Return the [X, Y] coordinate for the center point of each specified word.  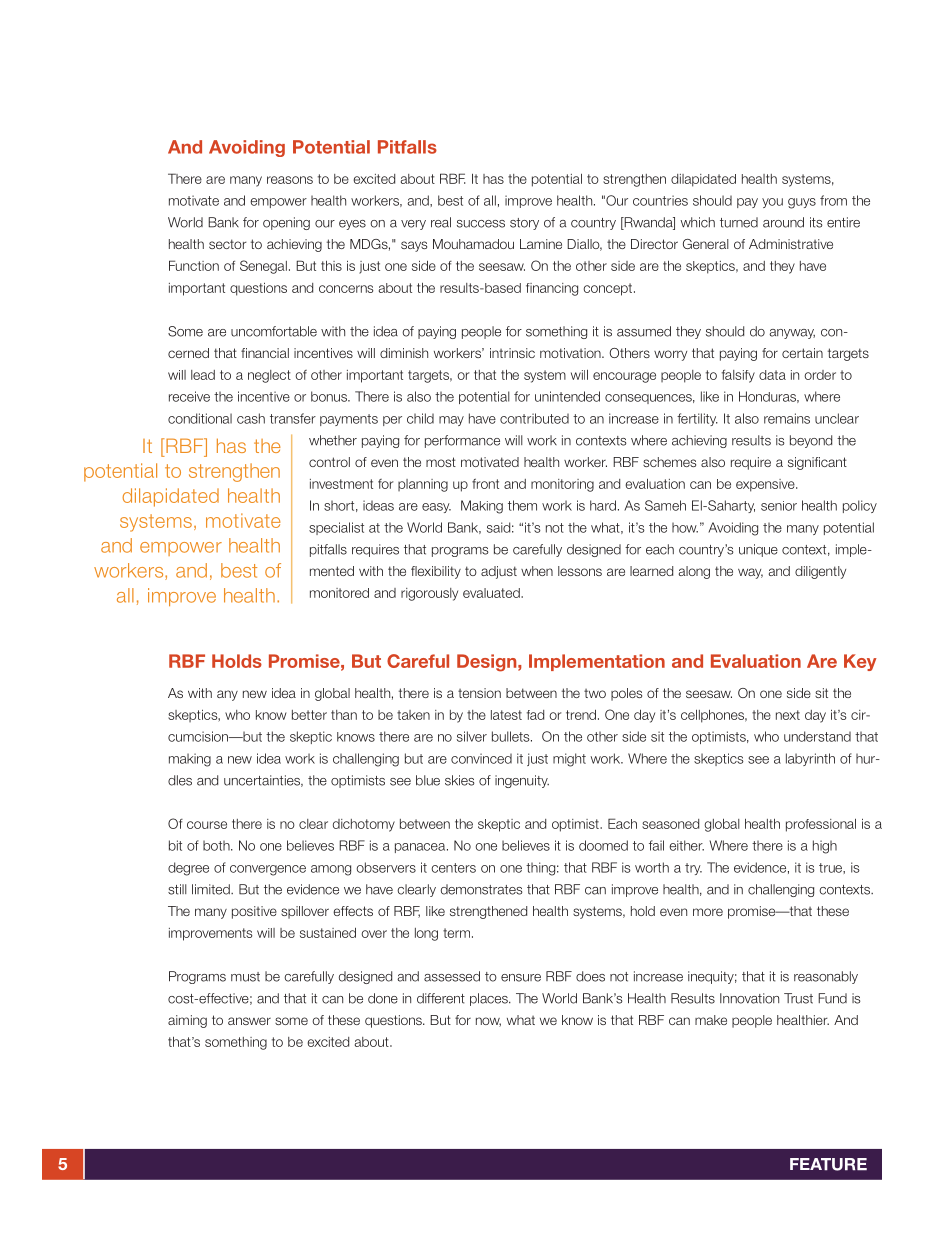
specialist [336, 528]
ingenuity [522, 781]
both [217, 845]
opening [286, 223]
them [522, 505]
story [524, 224]
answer [249, 1021]
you [772, 203]
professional [821, 825]
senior [779, 506]
